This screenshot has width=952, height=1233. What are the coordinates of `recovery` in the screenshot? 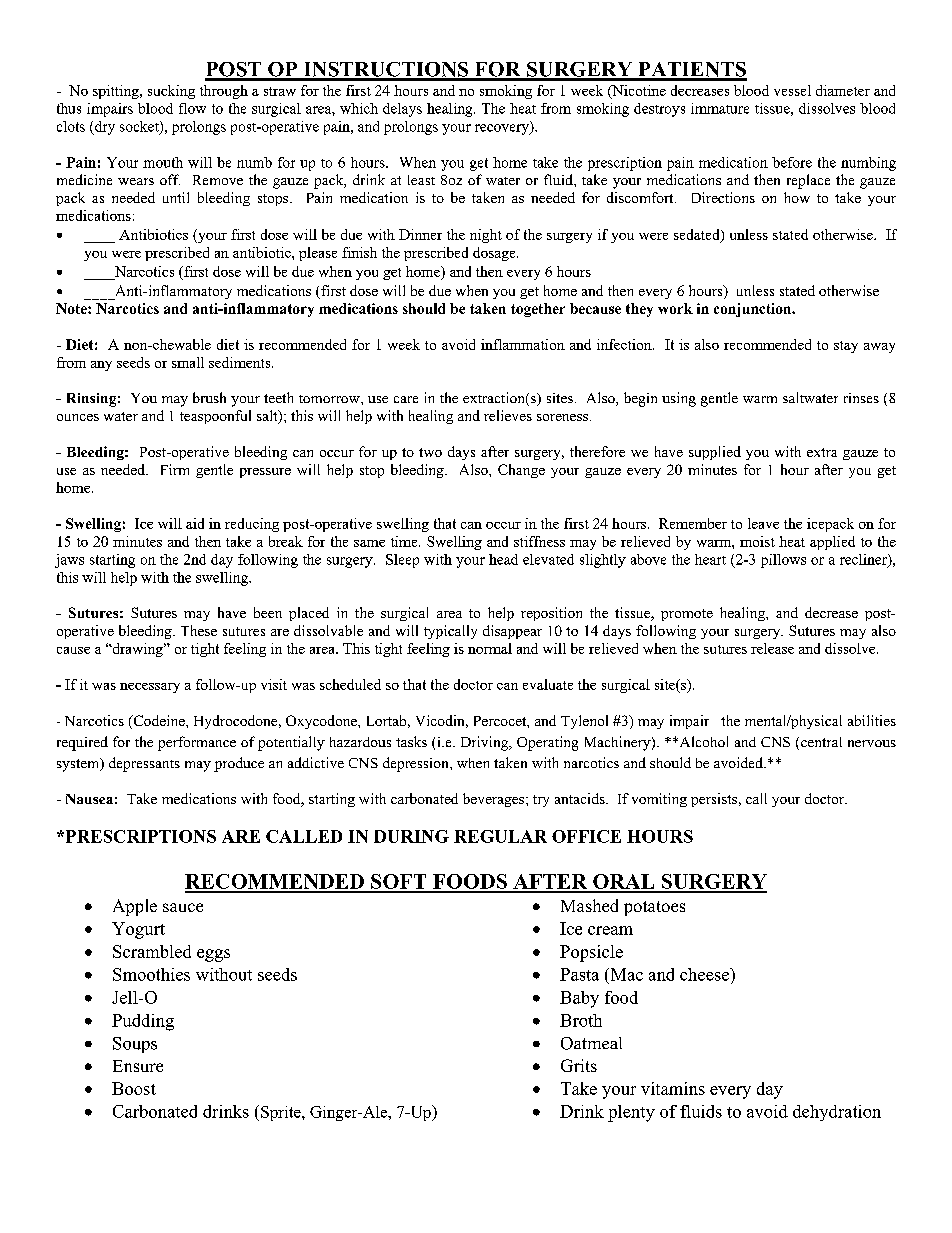 It's located at (503, 129).
